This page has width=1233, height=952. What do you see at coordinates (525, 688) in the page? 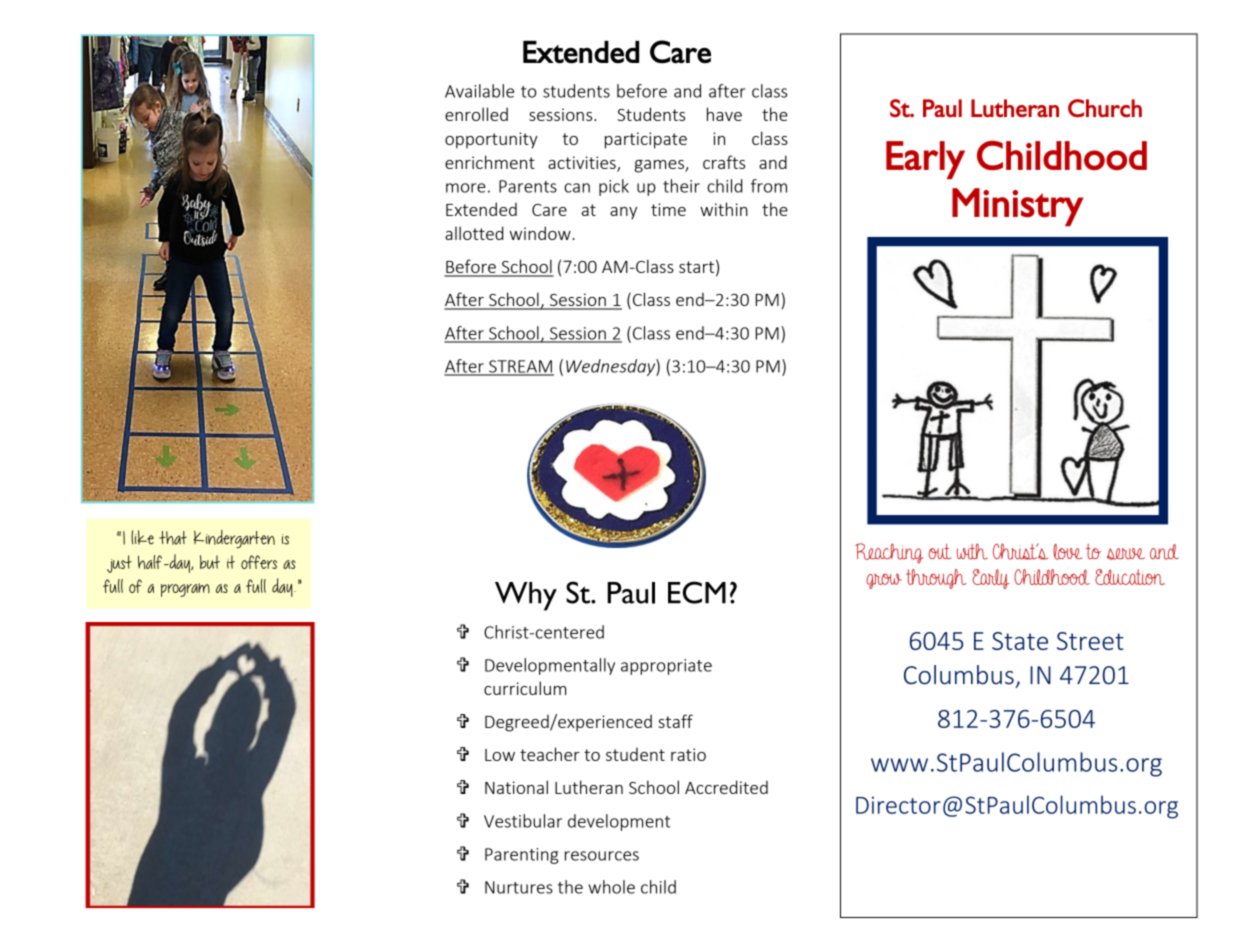
I see `curriculum` at bounding box center [525, 688].
